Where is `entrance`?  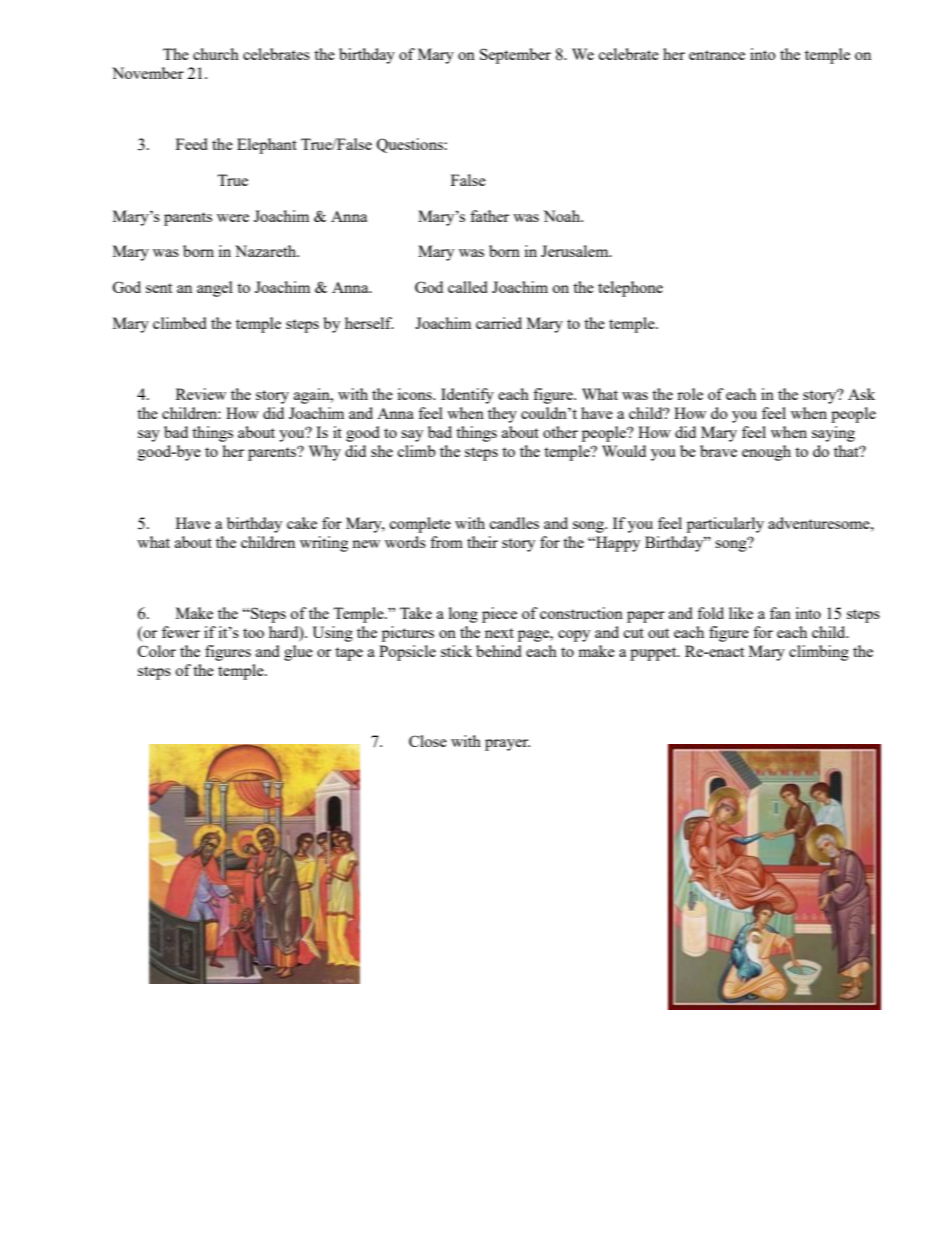 entrance is located at coordinates (717, 55).
